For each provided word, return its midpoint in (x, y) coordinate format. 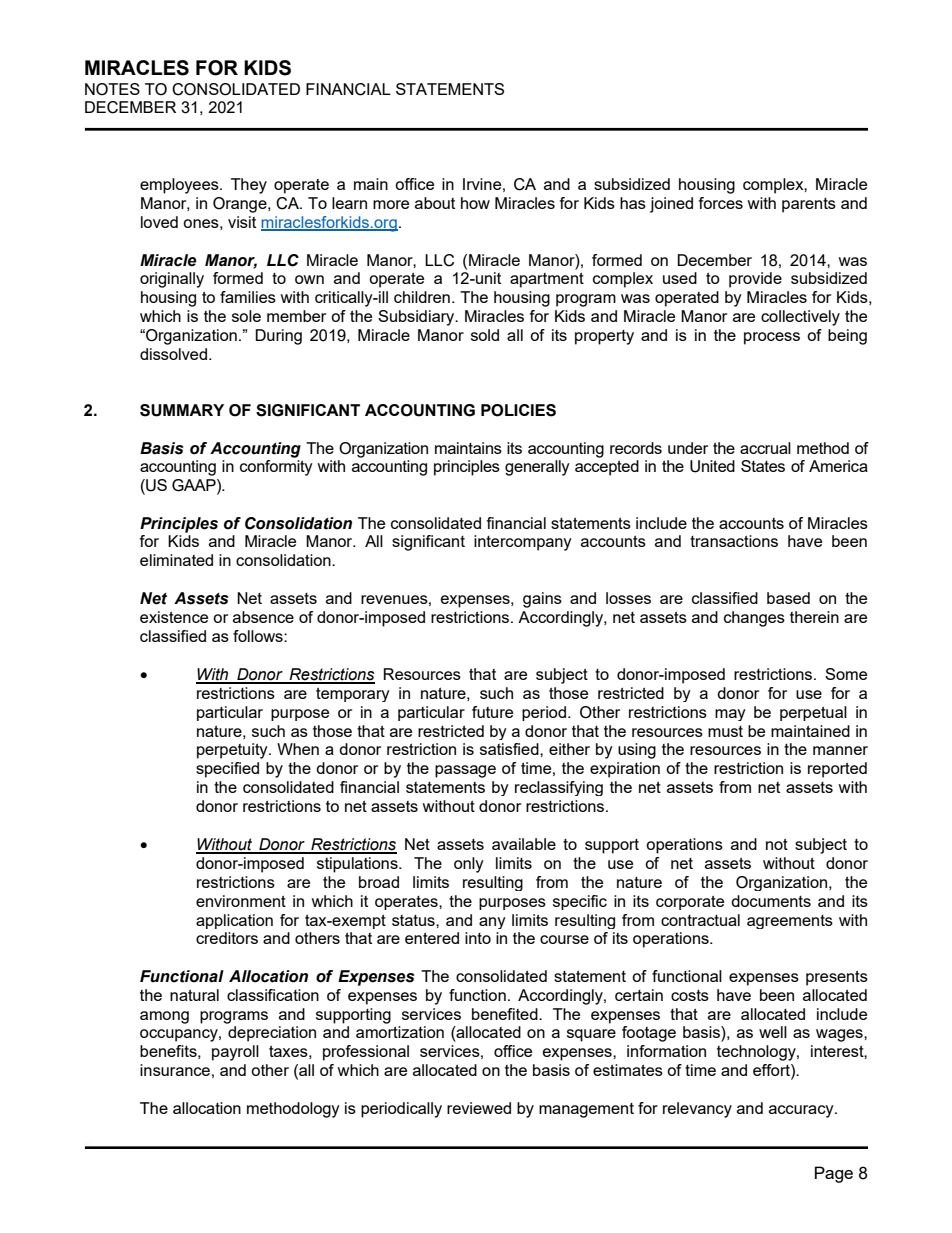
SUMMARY (182, 410)
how (475, 203)
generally (537, 468)
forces (721, 203)
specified (227, 770)
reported (837, 770)
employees (180, 186)
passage (465, 771)
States (763, 466)
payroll (235, 1053)
